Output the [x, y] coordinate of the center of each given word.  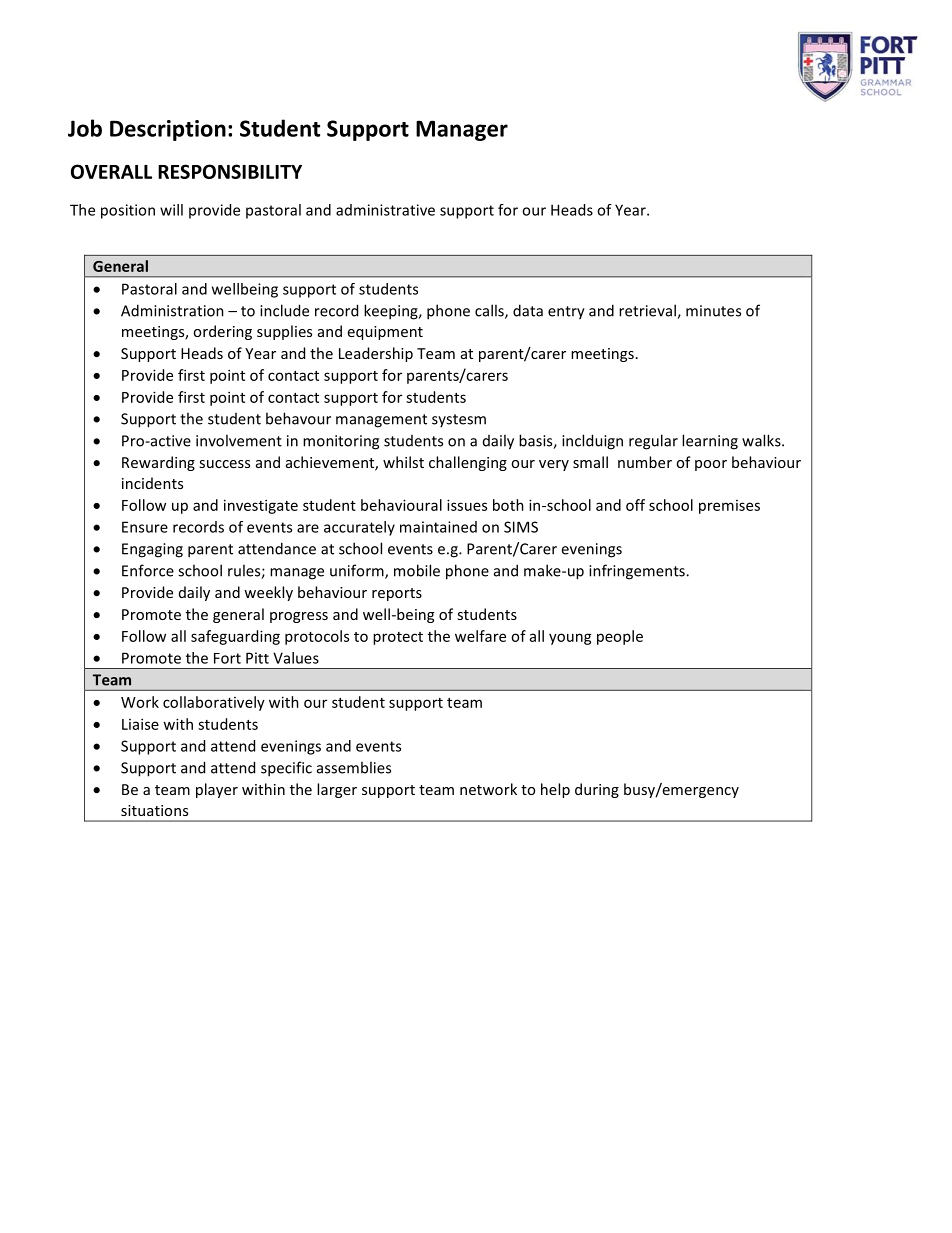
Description [168, 130]
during [597, 790]
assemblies [354, 767]
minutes [713, 311]
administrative [385, 210]
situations [154, 810]
